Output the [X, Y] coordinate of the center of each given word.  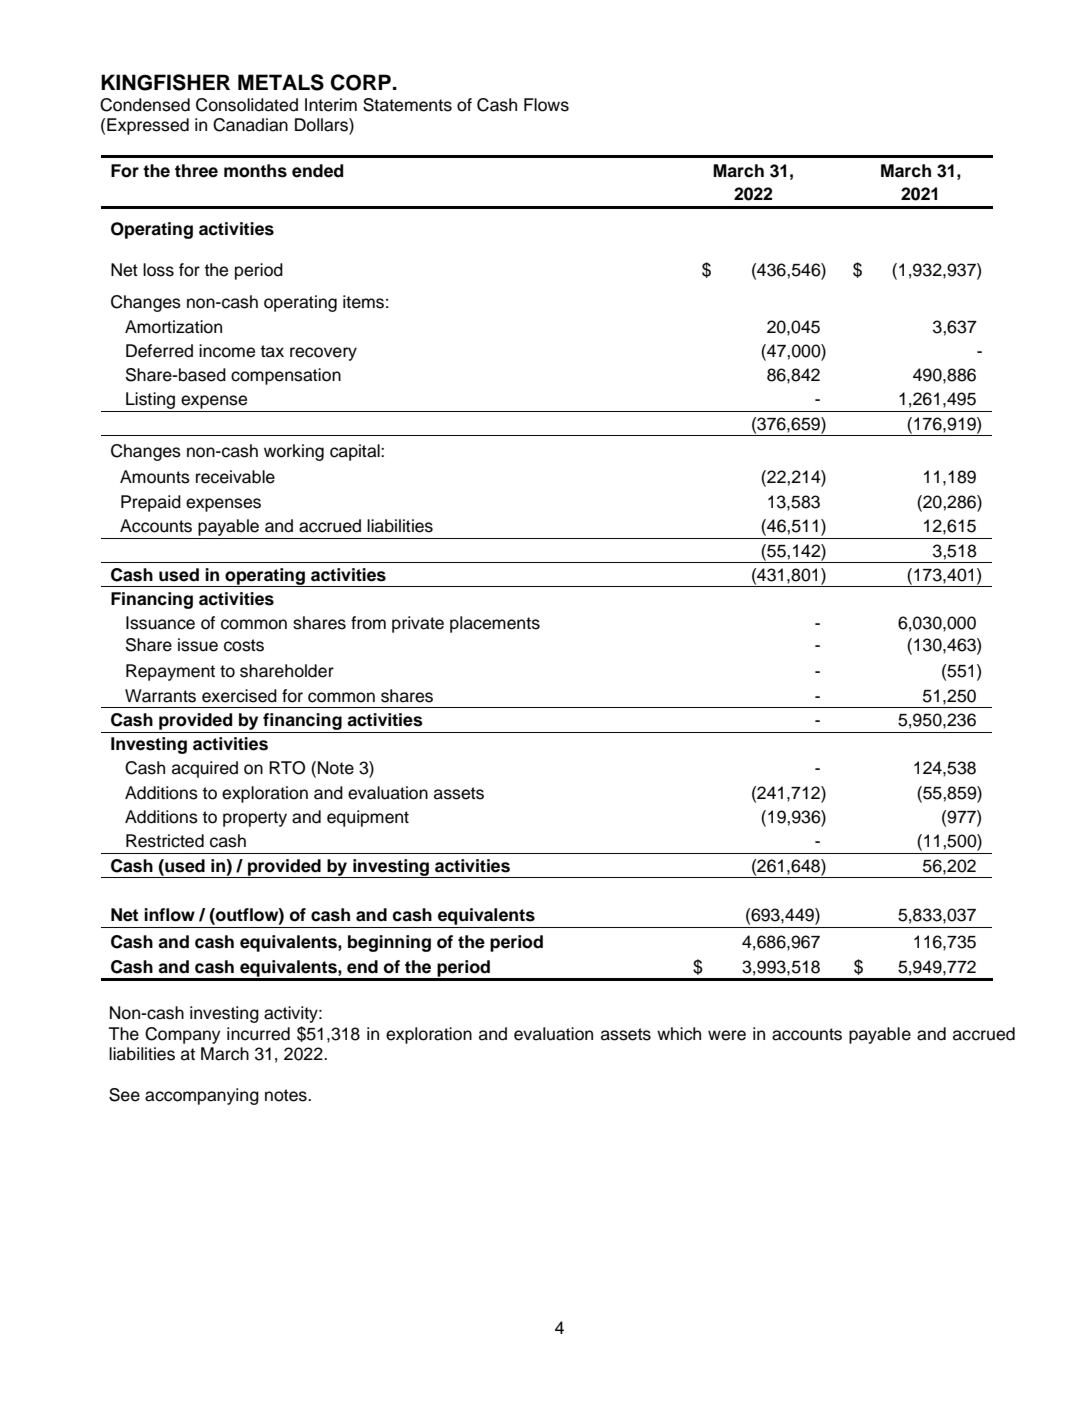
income [227, 351]
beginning [389, 943]
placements [495, 624]
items [363, 302]
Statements [407, 105]
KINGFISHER [165, 82]
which [679, 1034]
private [418, 624]
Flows [546, 105]
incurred [258, 1034]
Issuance [160, 623]
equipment [368, 818]
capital [356, 452]
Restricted [165, 841]
